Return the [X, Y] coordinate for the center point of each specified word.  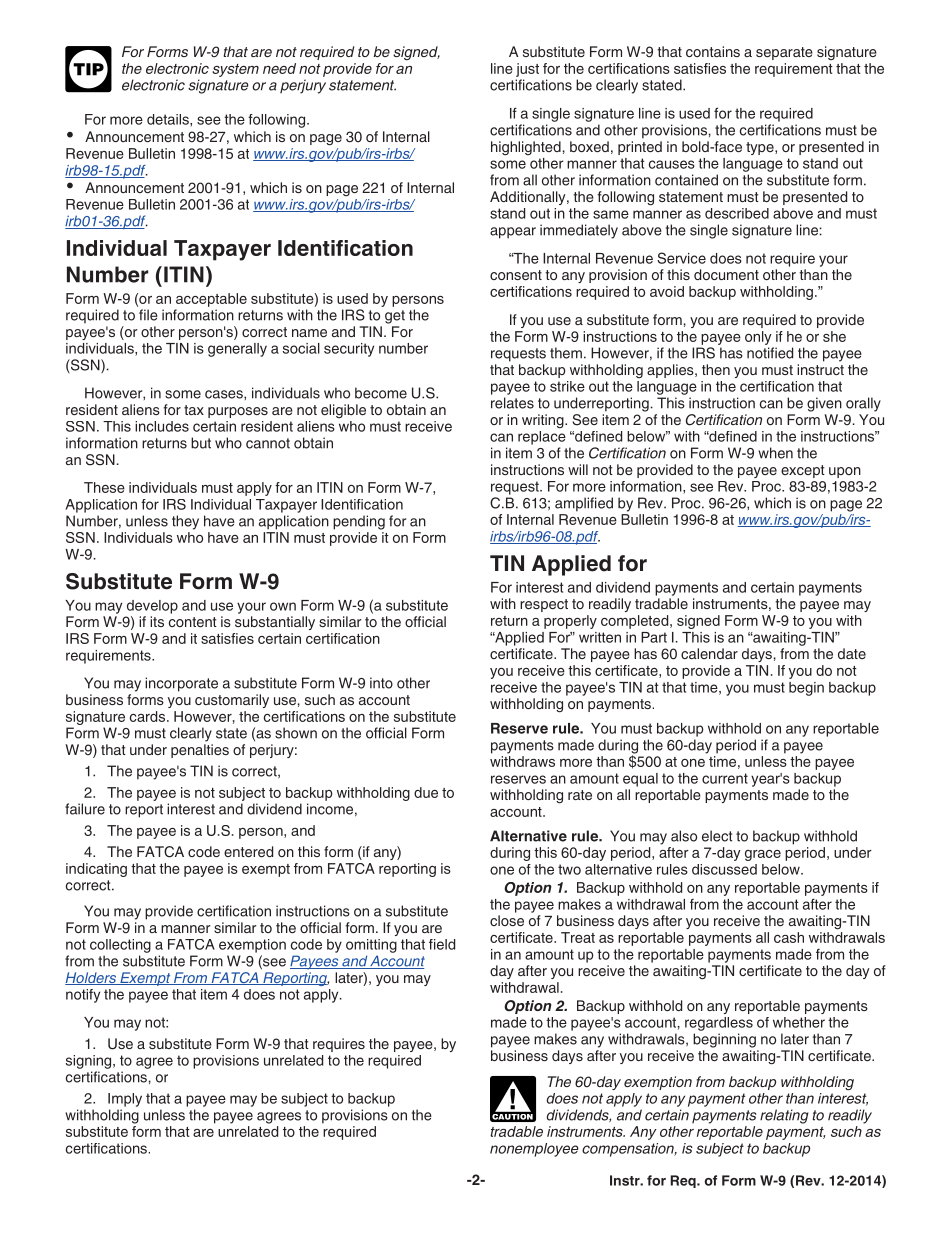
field [442, 944]
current [725, 778]
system [235, 70]
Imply [125, 1100]
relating [784, 1116]
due [426, 792]
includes [162, 426]
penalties [200, 751]
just [527, 70]
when [775, 453]
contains [713, 51]
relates [512, 403]
